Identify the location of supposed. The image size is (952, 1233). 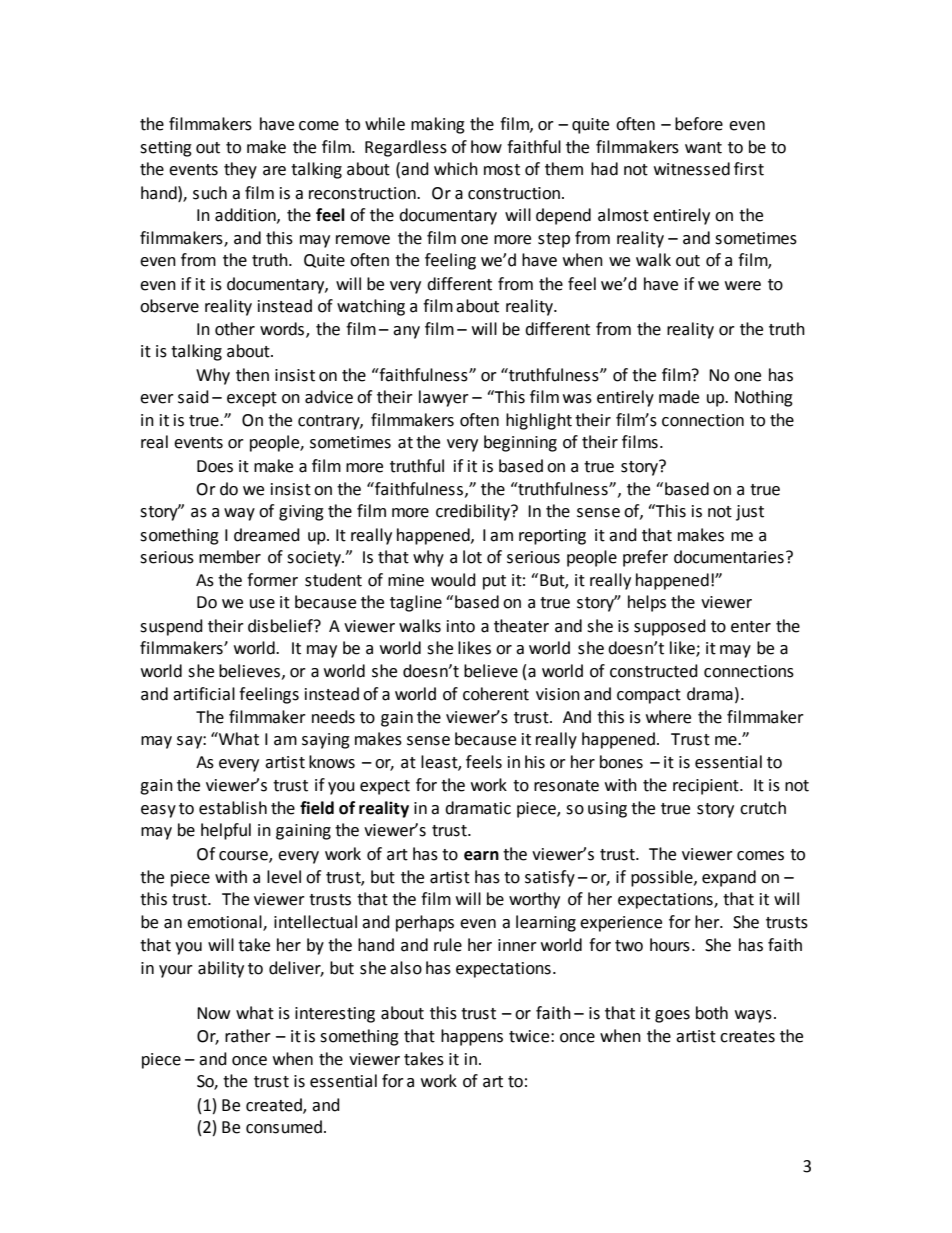
(670, 627).
